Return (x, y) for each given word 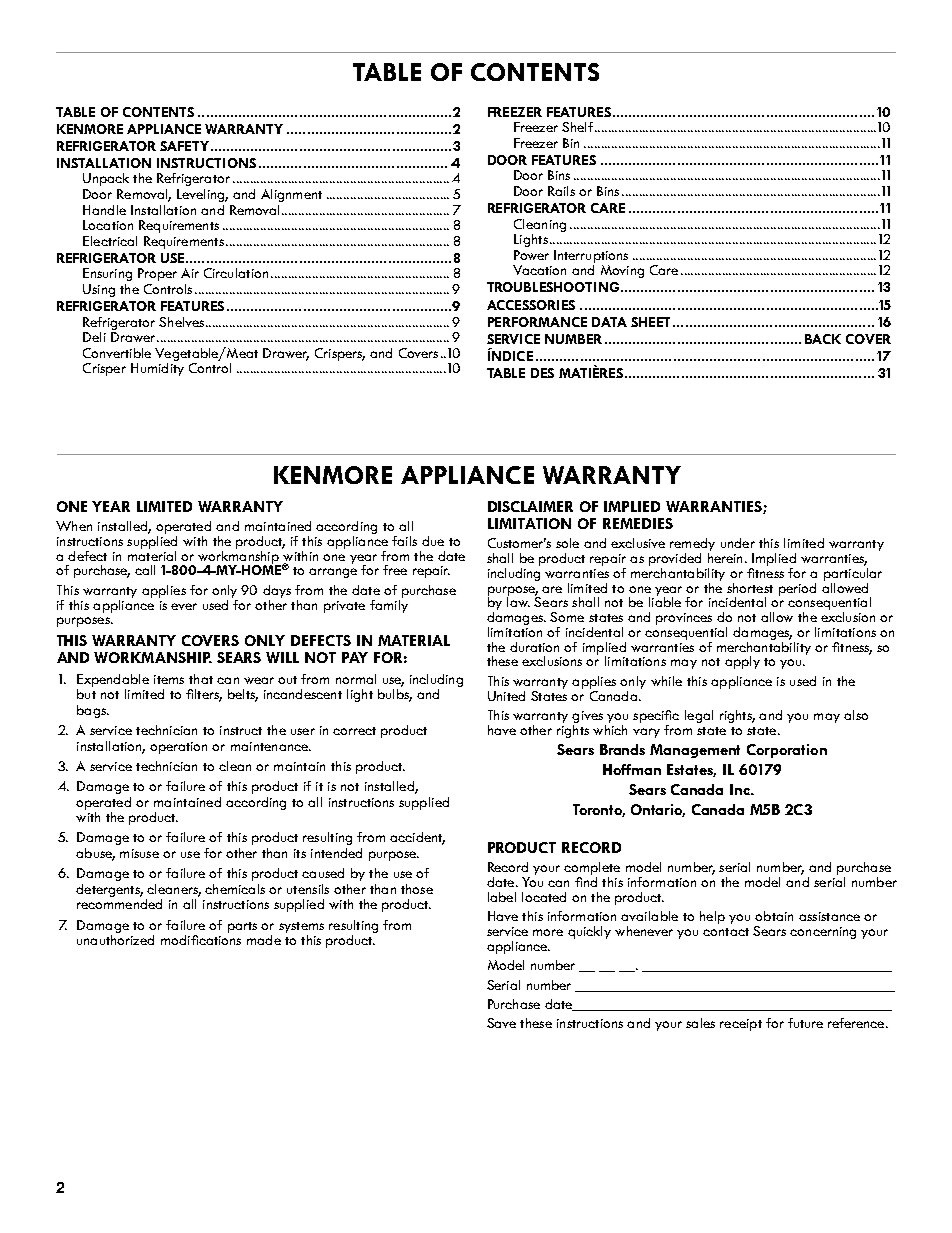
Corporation (787, 751)
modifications (201, 940)
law (518, 601)
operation (178, 748)
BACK (823, 339)
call (145, 570)
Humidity (157, 369)
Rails (561, 191)
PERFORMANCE (537, 322)
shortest (750, 588)
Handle (104, 210)
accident (417, 838)
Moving (622, 271)
